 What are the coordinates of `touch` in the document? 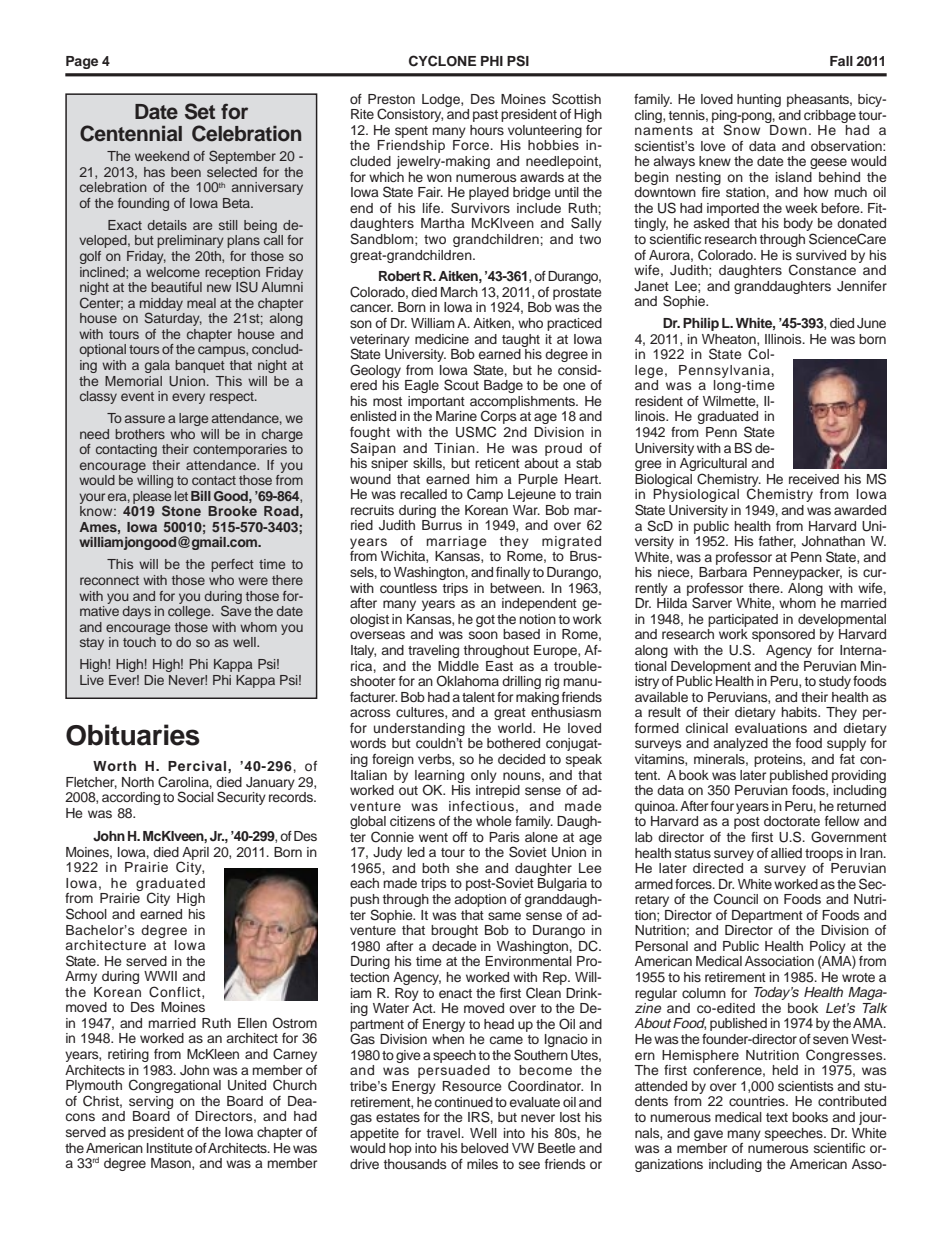 It's located at (139, 642).
